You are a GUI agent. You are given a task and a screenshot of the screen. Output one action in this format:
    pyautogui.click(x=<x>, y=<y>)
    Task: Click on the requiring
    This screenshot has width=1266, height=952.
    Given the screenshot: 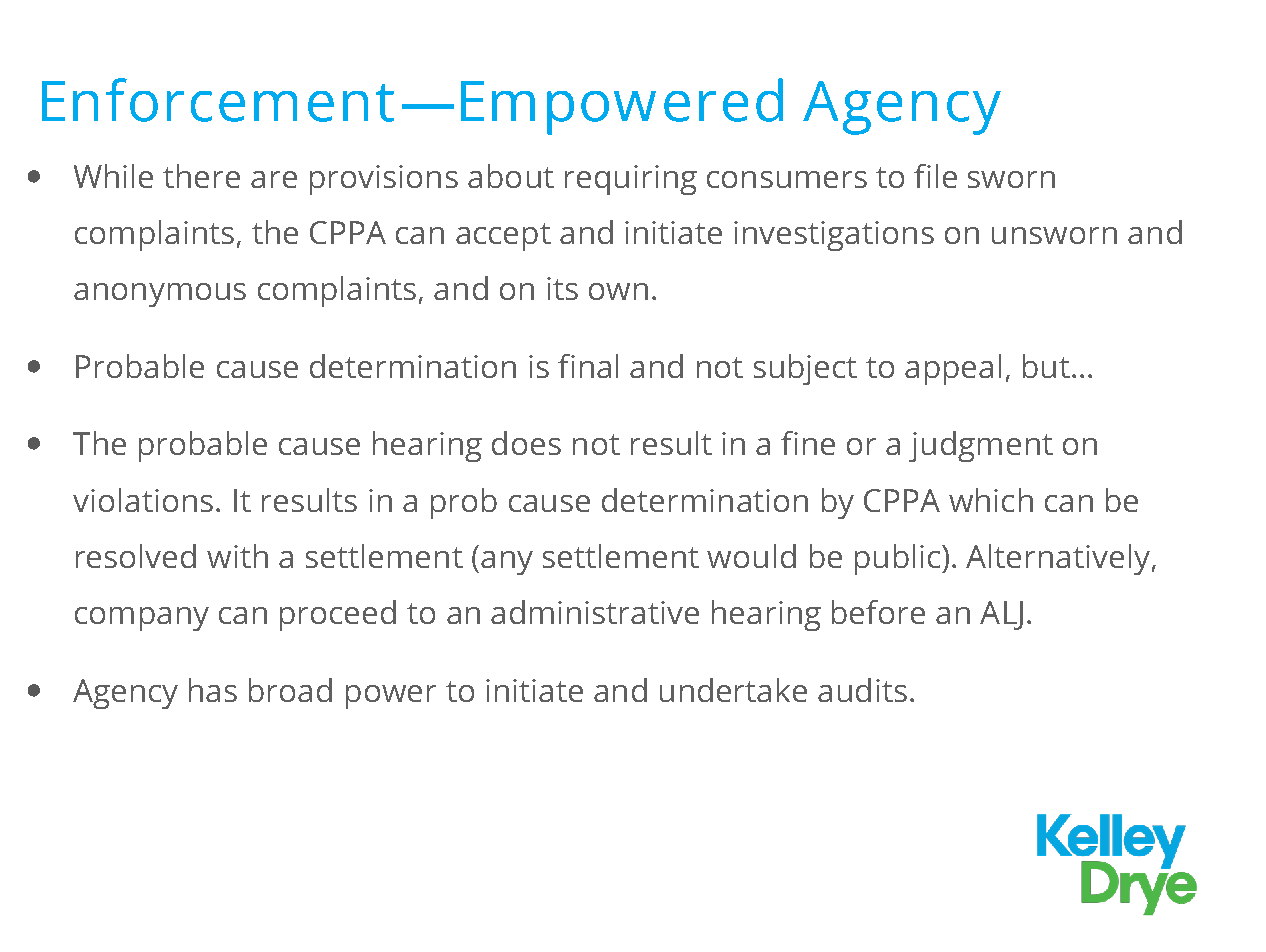 What is the action you would take?
    pyautogui.click(x=631, y=180)
